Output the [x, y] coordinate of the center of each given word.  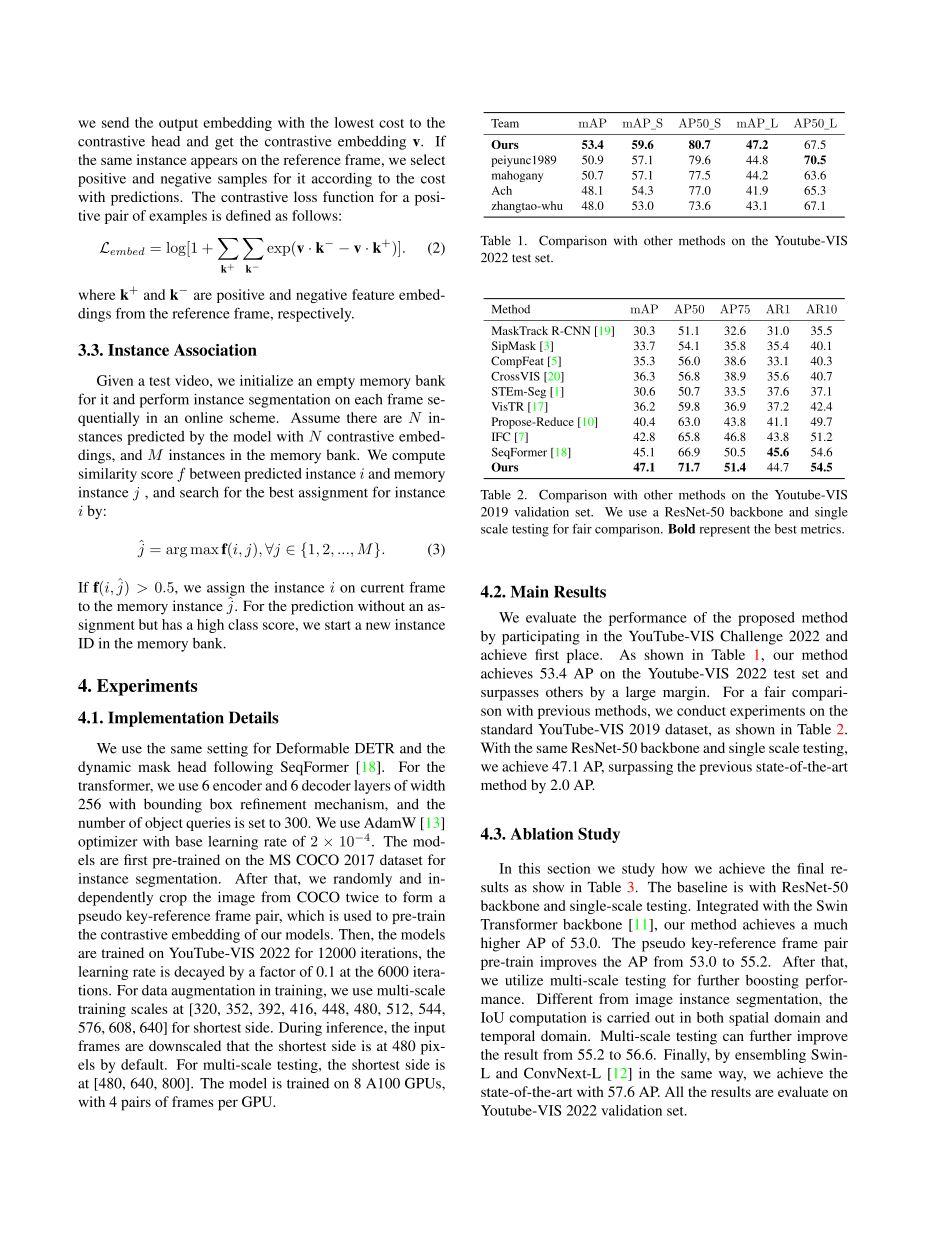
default [143, 1064]
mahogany [517, 176]
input [429, 1029]
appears [214, 163]
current [382, 588]
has [172, 624]
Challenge [751, 637]
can [733, 1037]
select [428, 159]
